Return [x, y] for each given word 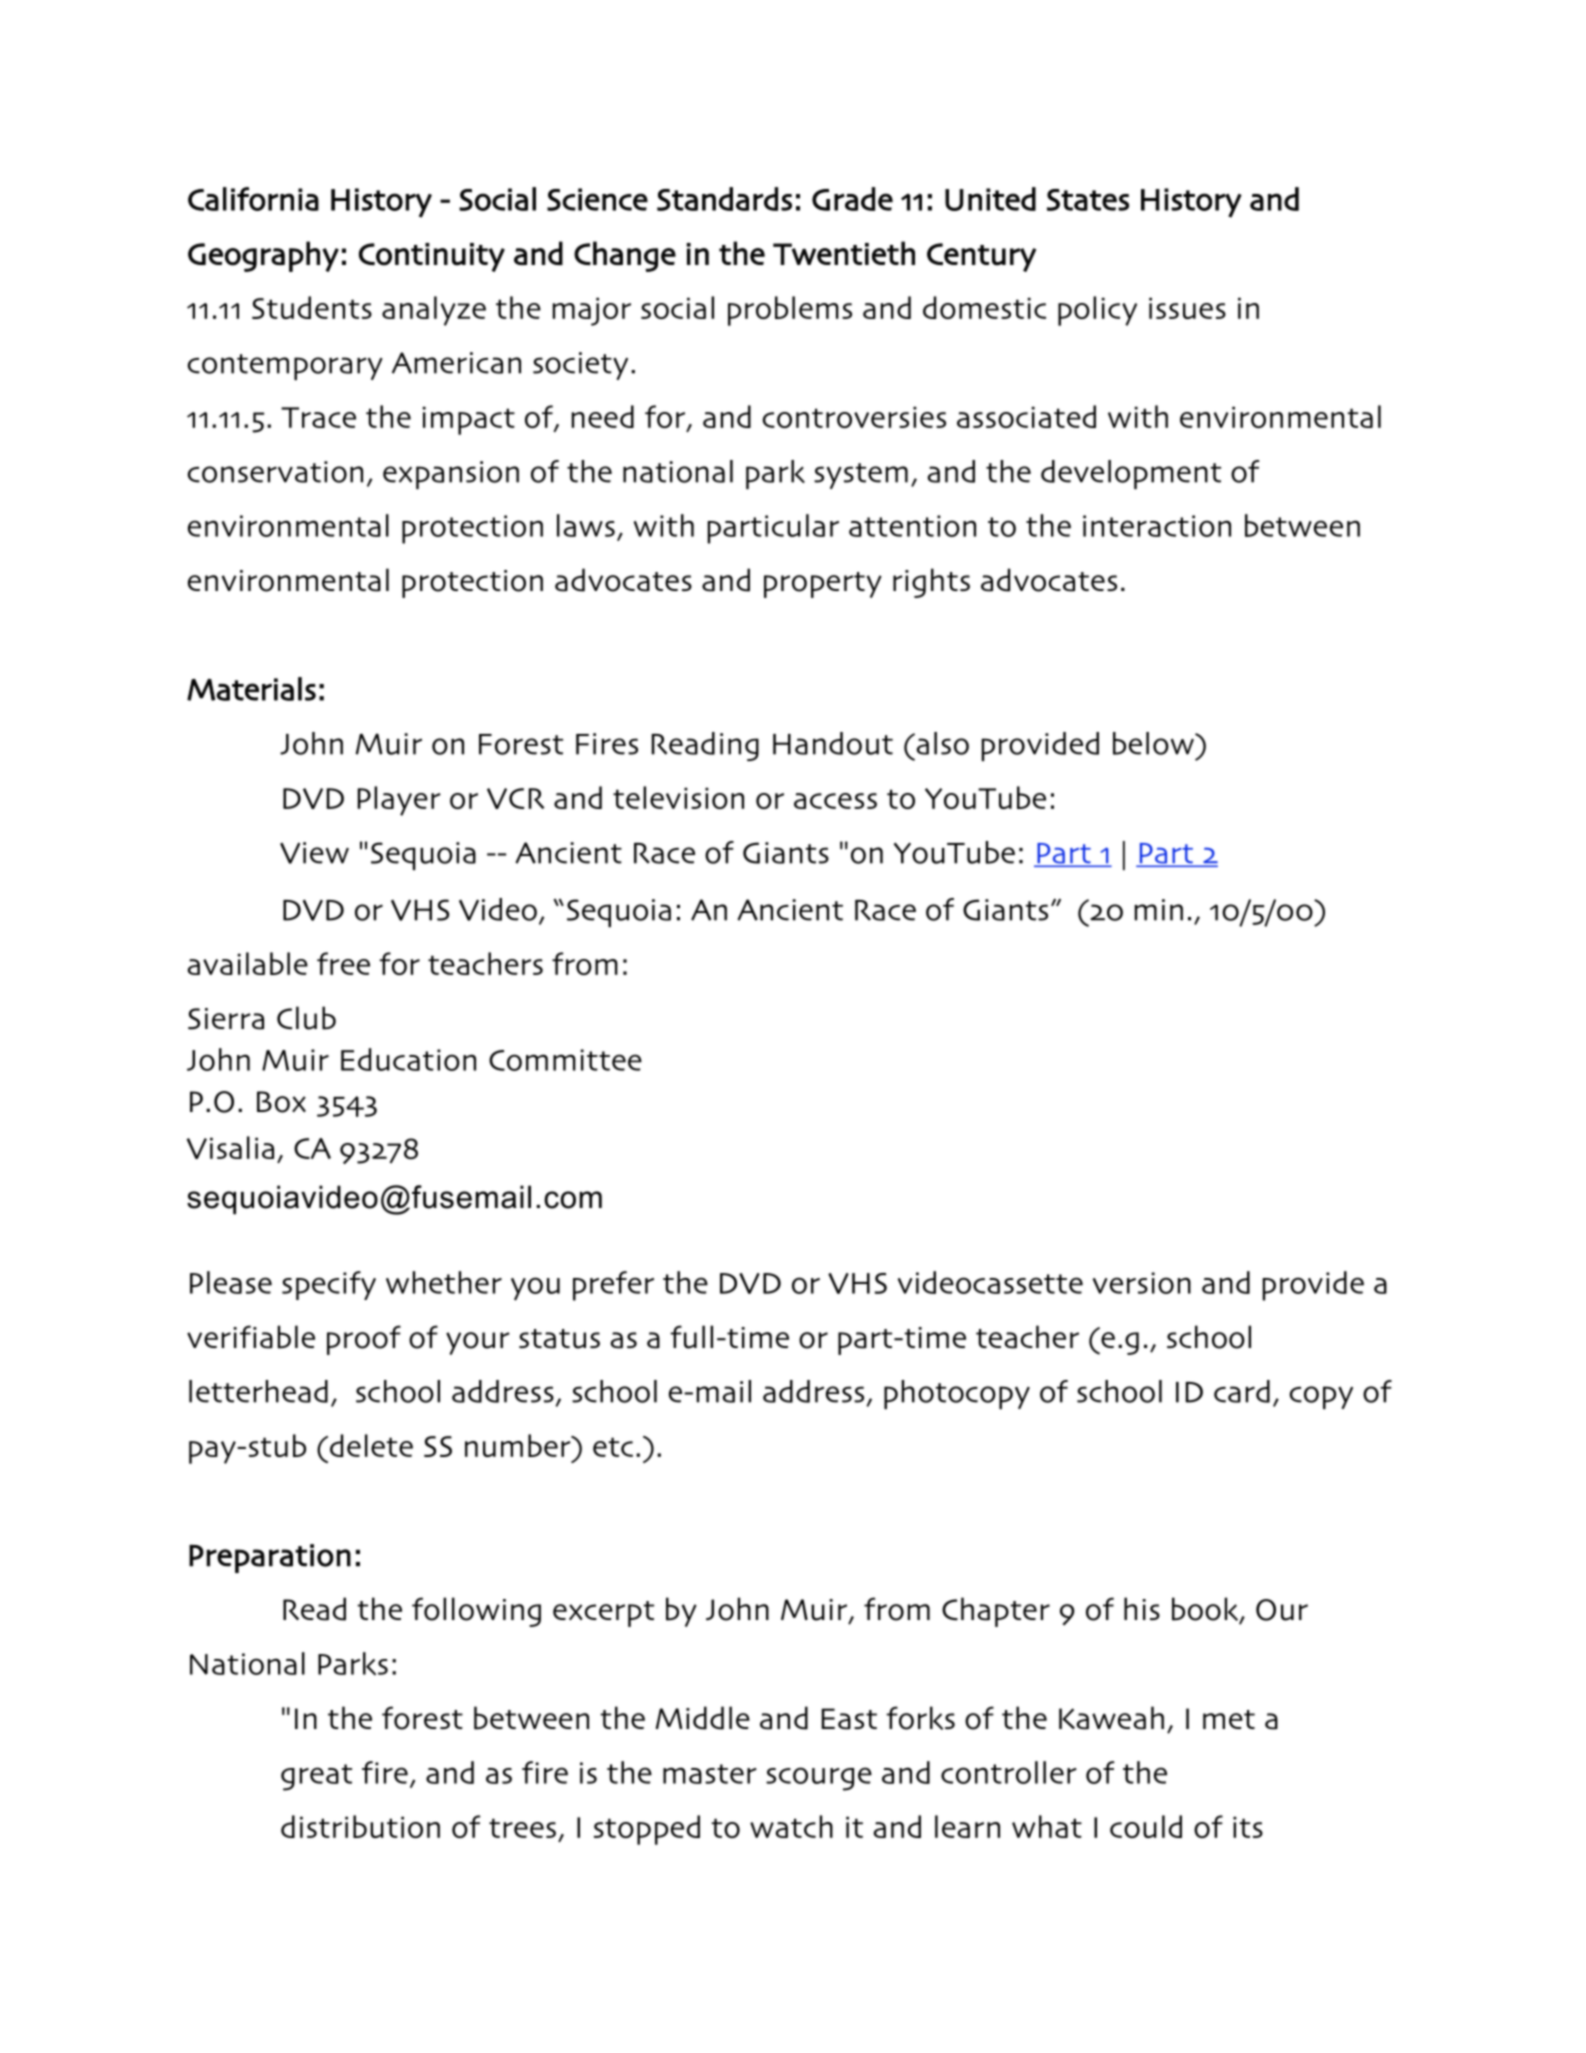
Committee [565, 1060]
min [1158, 910]
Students [312, 307]
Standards [724, 199]
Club [306, 1018]
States [1088, 200]
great [316, 1777]
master [710, 1774]
